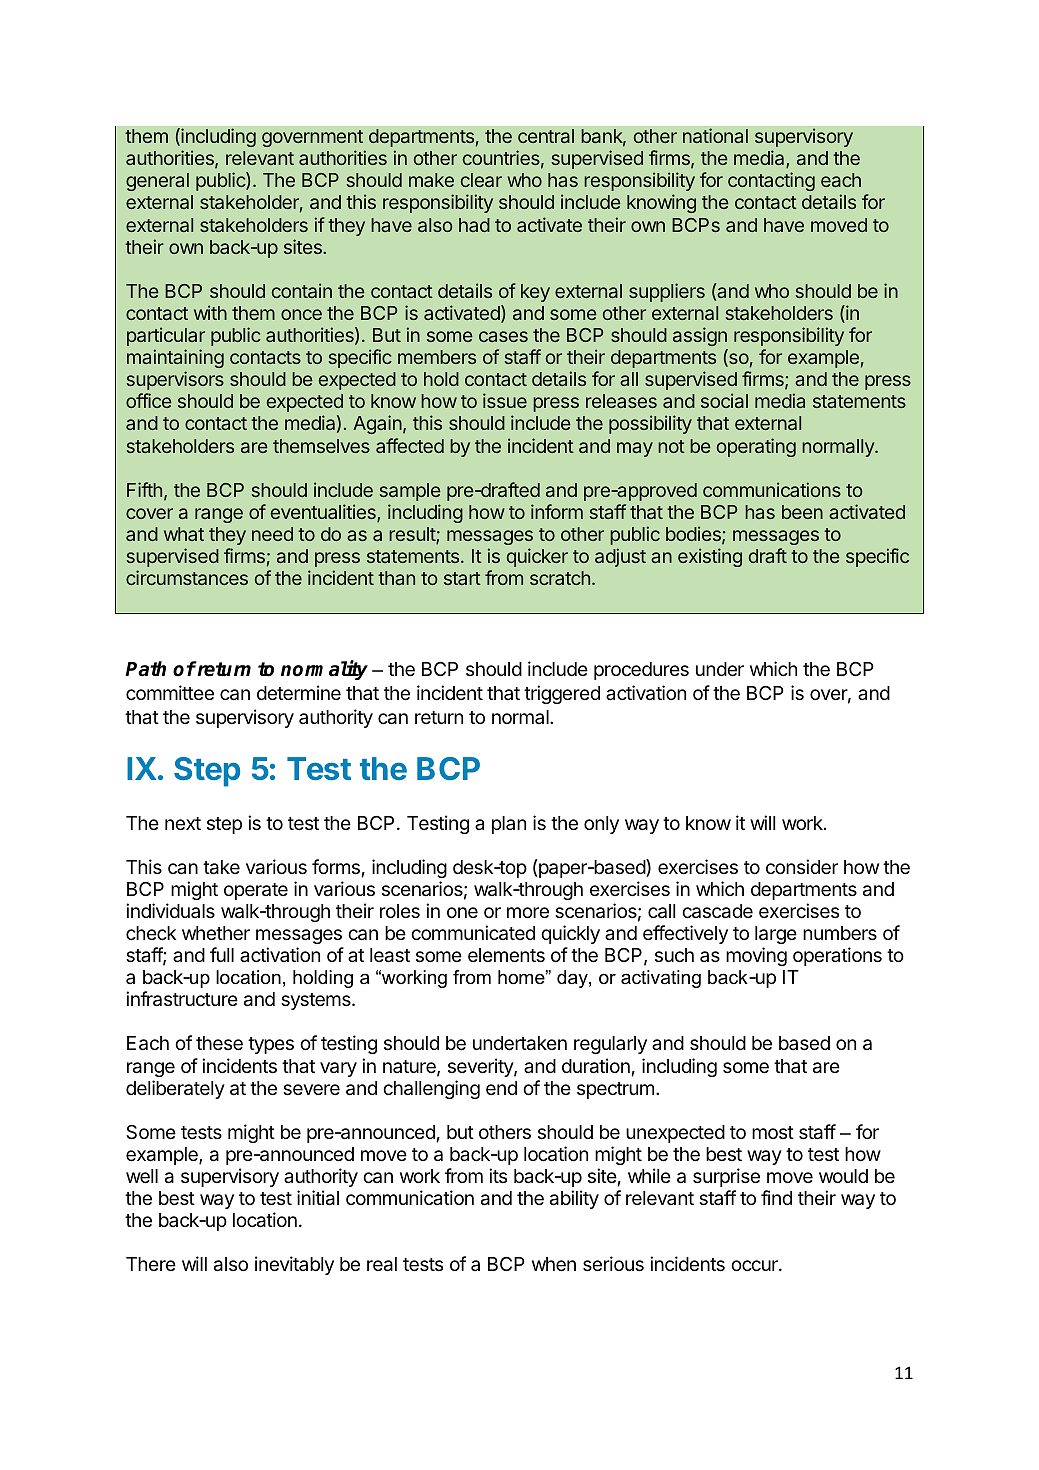 The image size is (1039, 1470). Describe the element at coordinates (641, 671) in the screenshot. I see `procedures` at that location.
